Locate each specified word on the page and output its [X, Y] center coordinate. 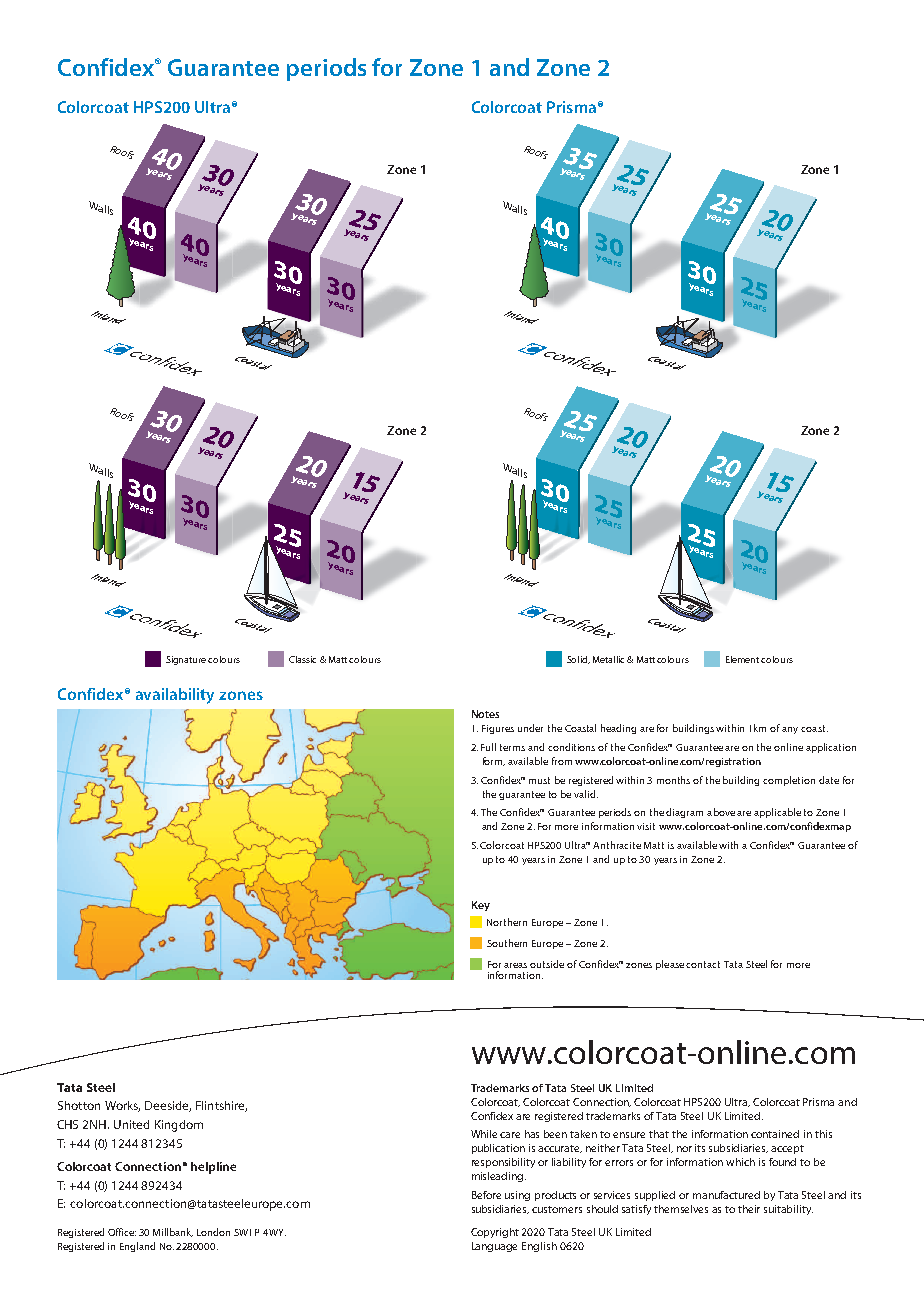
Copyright [495, 1233]
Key [481, 906]
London [213, 1232]
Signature [187, 660]
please [671, 965]
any [790, 730]
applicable [777, 813]
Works [122, 1106]
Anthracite [617, 845]
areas [515, 965]
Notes [485, 714]
